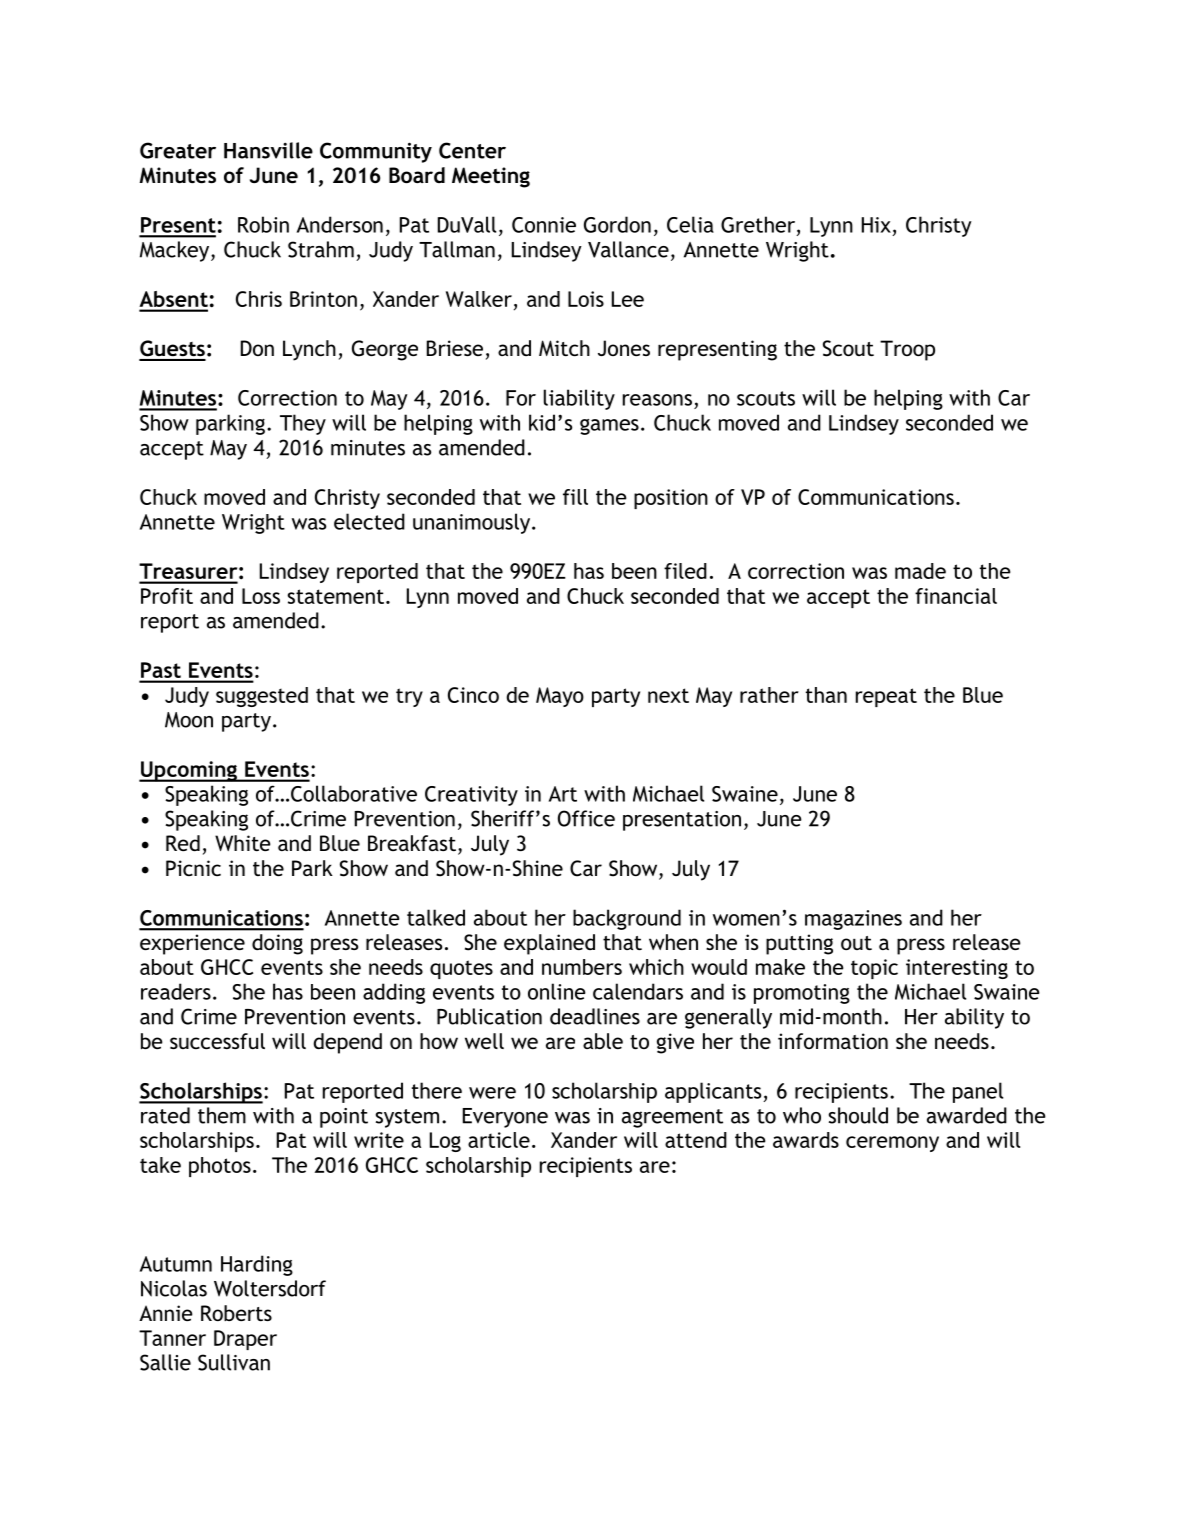 Image resolution: width=1185 pixels, height=1534 pixels. Describe the element at coordinates (217, 1041) in the page. I see `successful` at that location.
